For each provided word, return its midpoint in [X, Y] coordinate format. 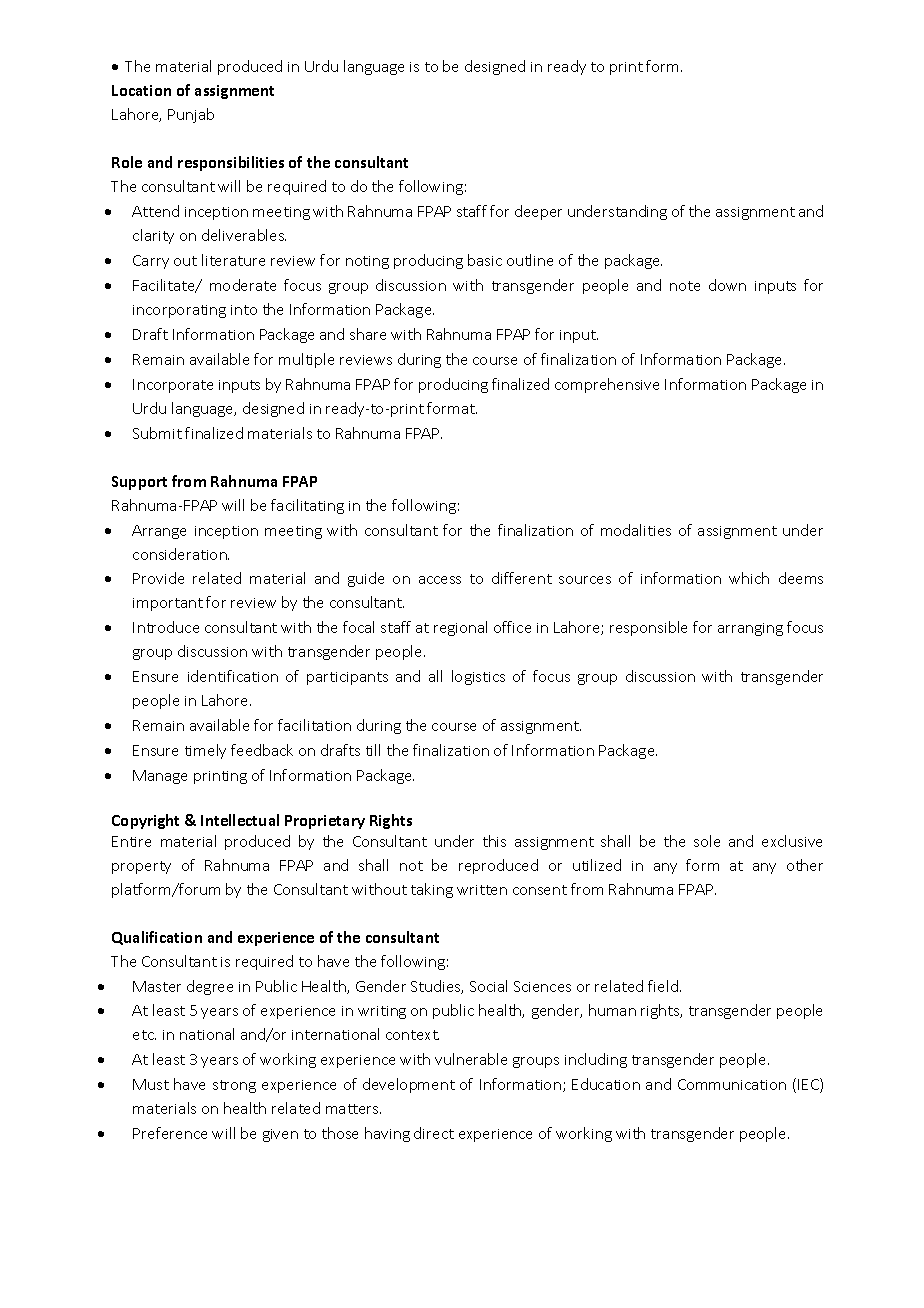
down [727, 285]
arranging [750, 629]
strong [234, 1086]
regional [460, 628]
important [168, 604]
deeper [538, 212]
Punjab [191, 115]
